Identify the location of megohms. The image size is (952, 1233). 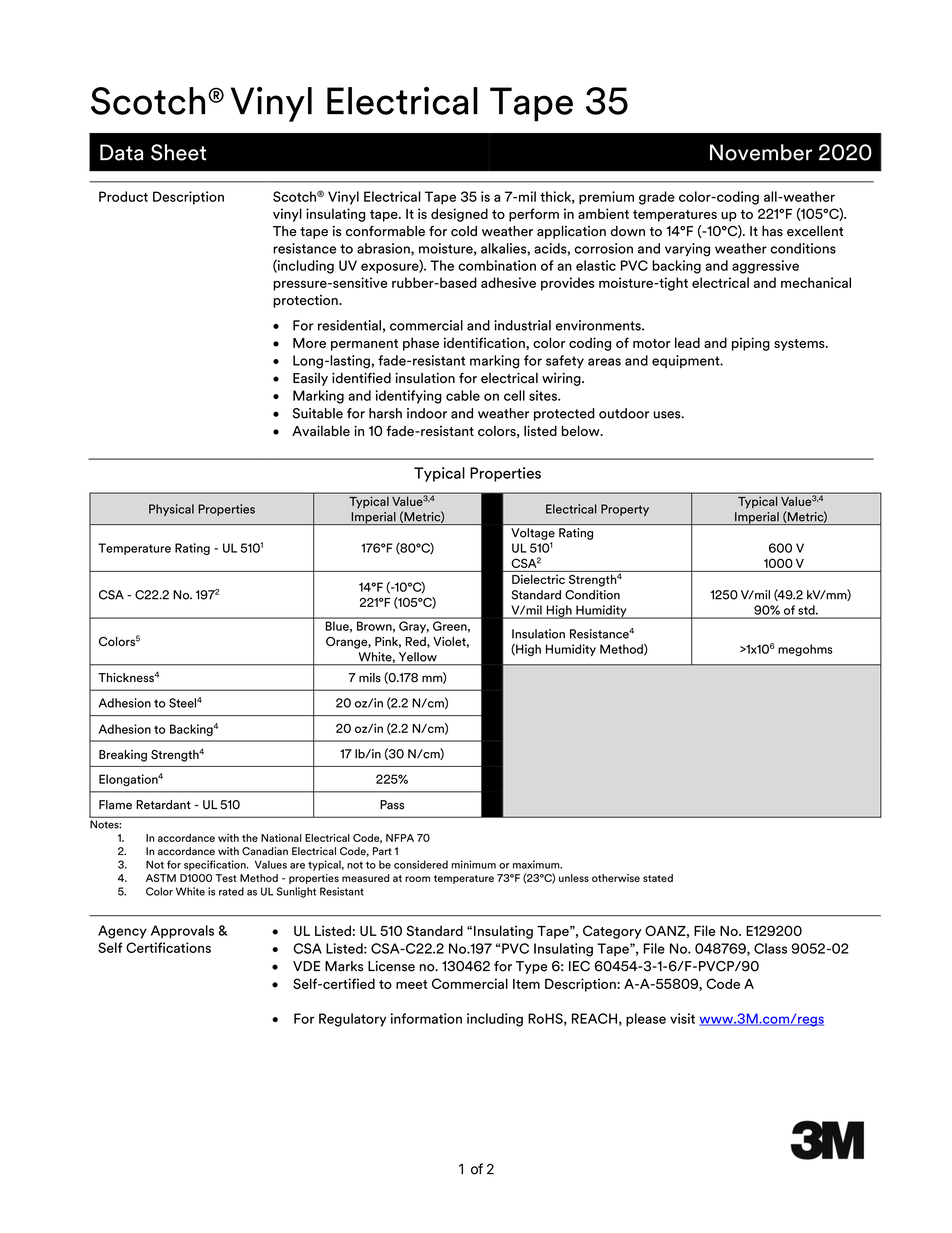
(805, 650).
